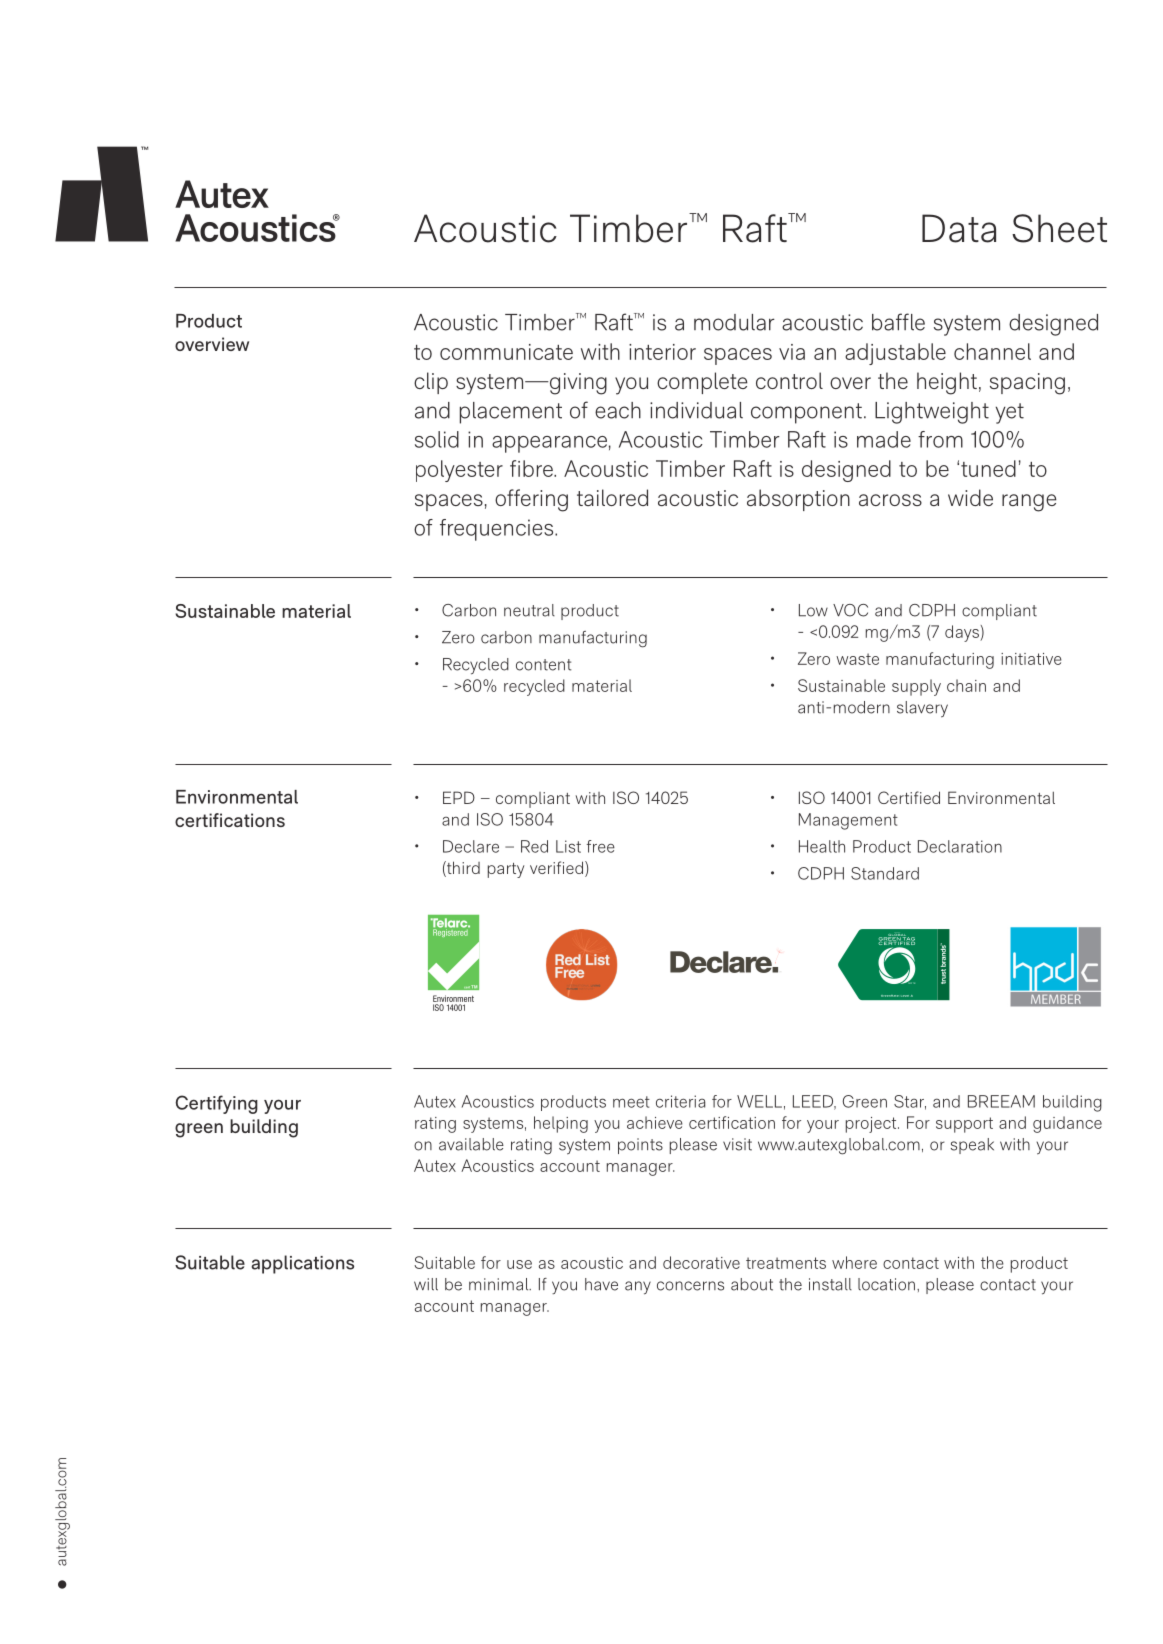 The height and width of the screenshot is (1644, 1163). I want to click on Standard, so click(885, 873).
